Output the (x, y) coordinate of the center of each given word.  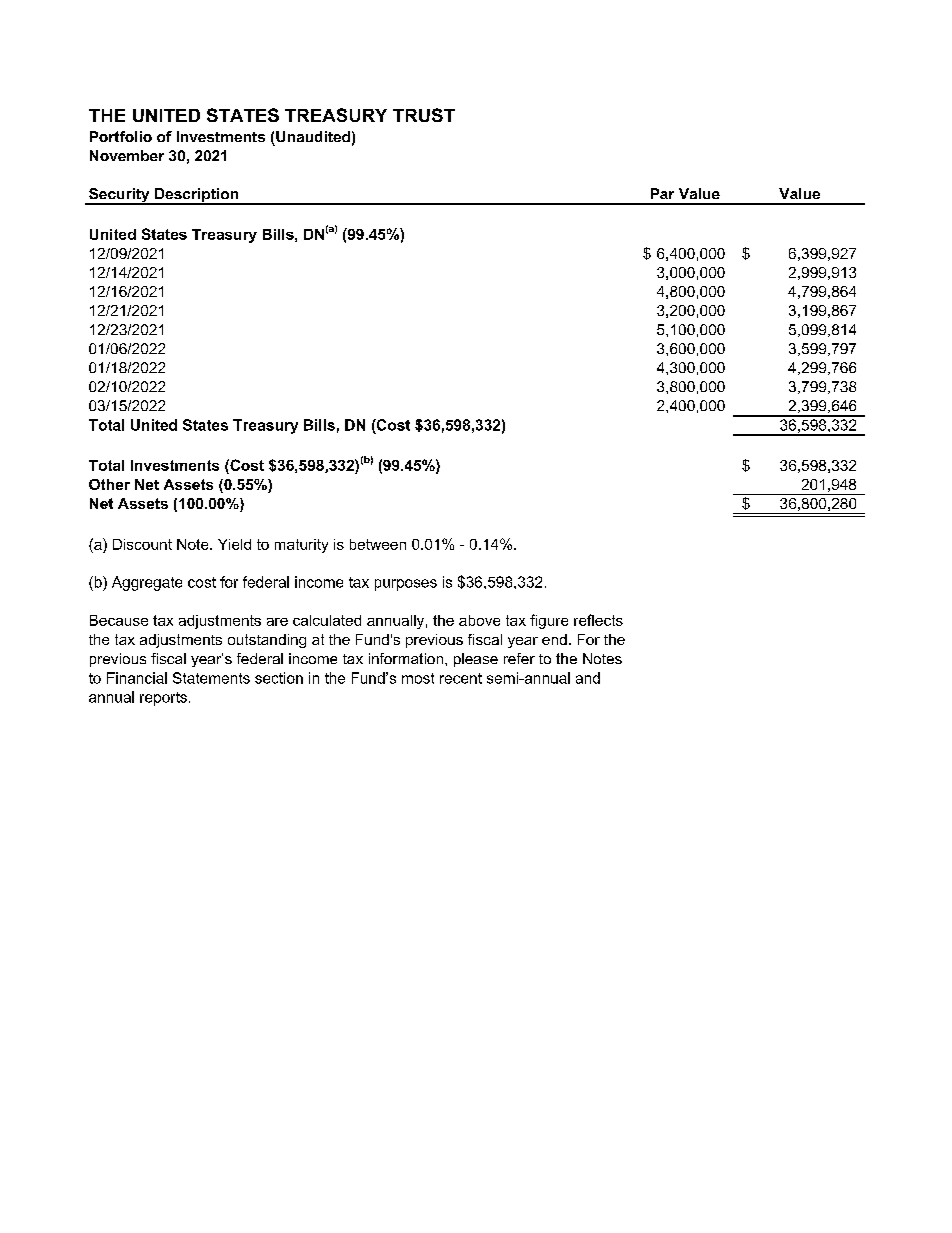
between (378, 544)
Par (662, 193)
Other (109, 484)
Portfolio (121, 136)
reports (163, 699)
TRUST (424, 115)
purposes (406, 585)
